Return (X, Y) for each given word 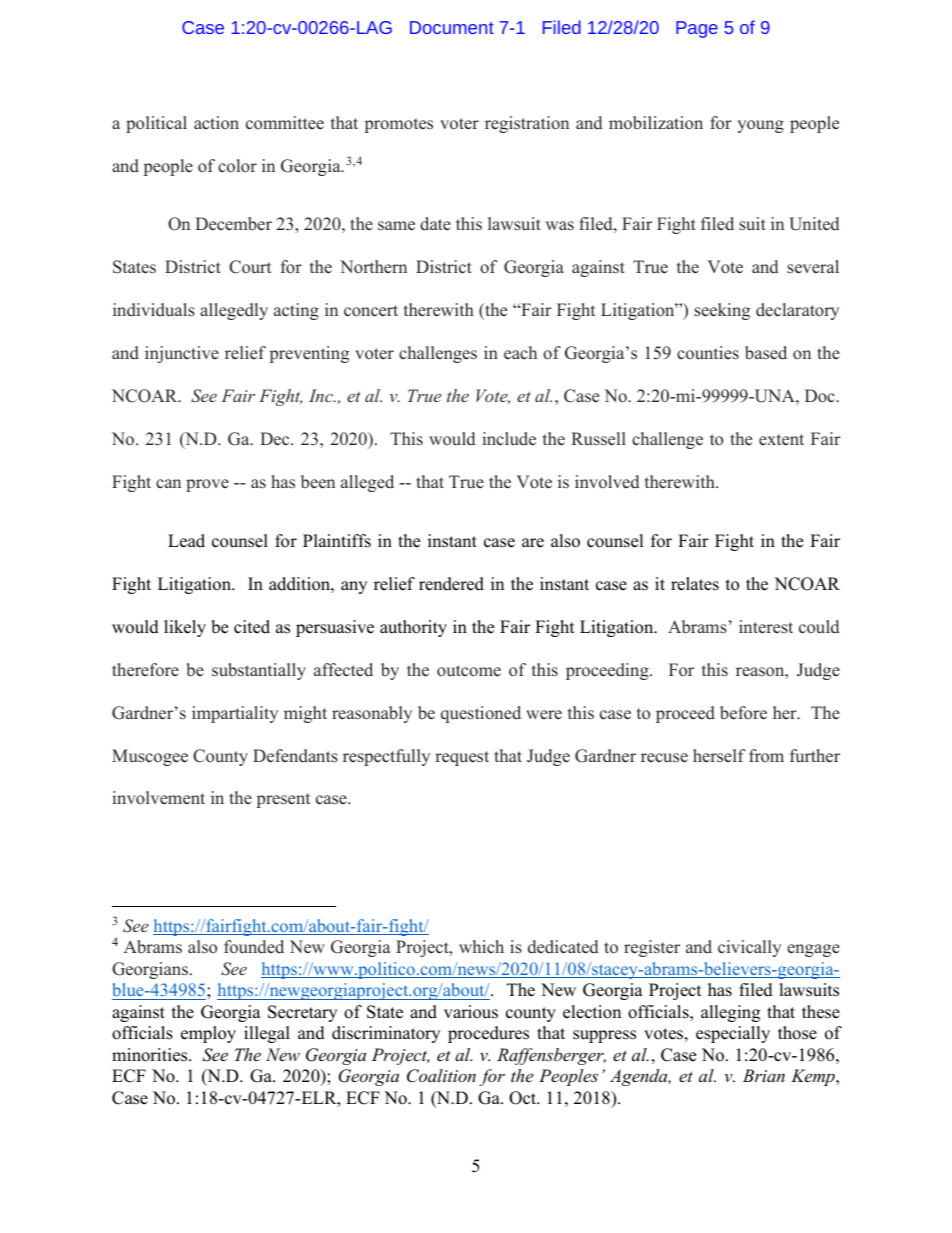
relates (695, 584)
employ (208, 1034)
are (533, 543)
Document (452, 27)
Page (697, 29)
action (216, 122)
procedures (488, 1034)
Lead (186, 541)
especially (733, 1034)
